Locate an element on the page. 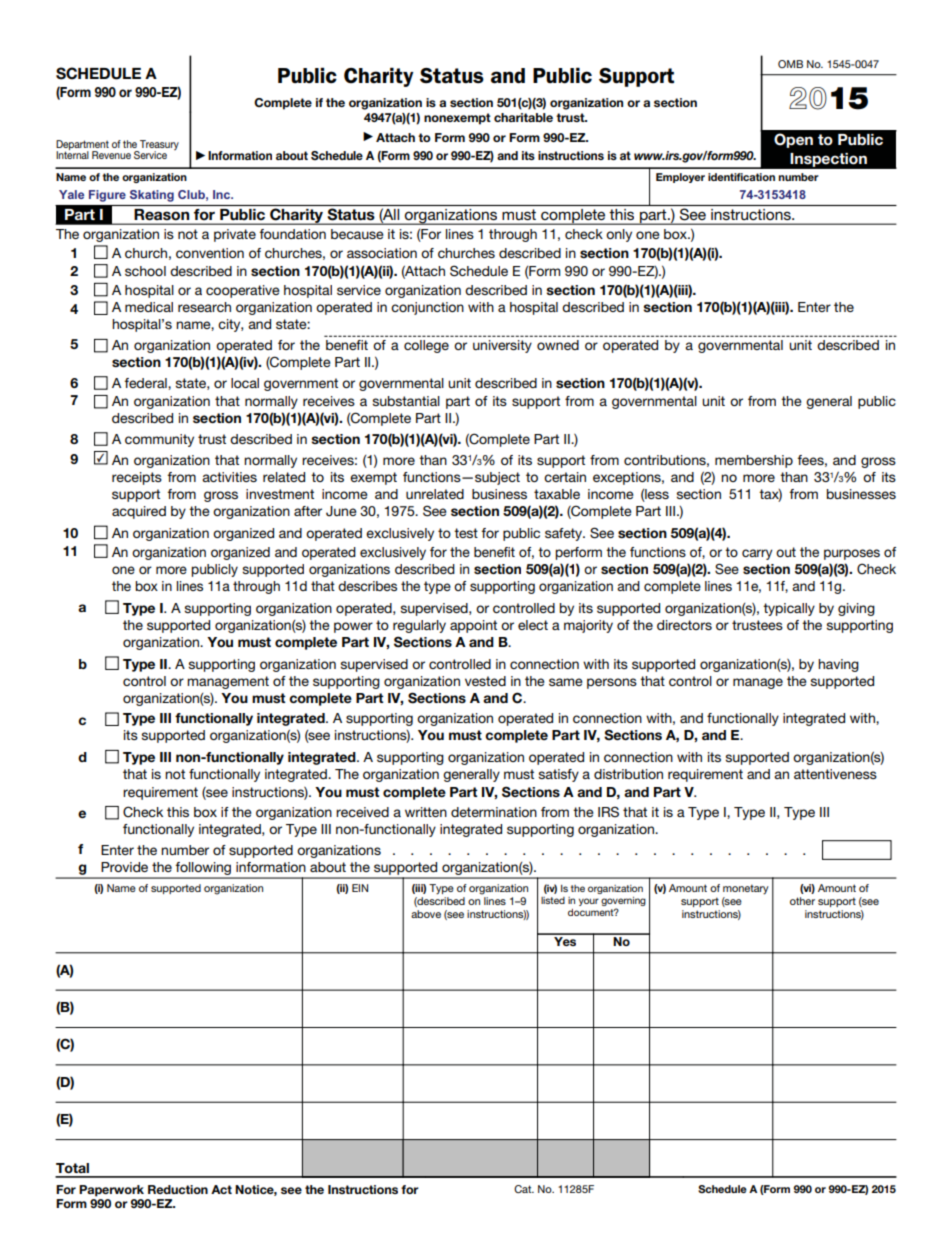 This page has width=952, height=1233. typically is located at coordinates (789, 609).
